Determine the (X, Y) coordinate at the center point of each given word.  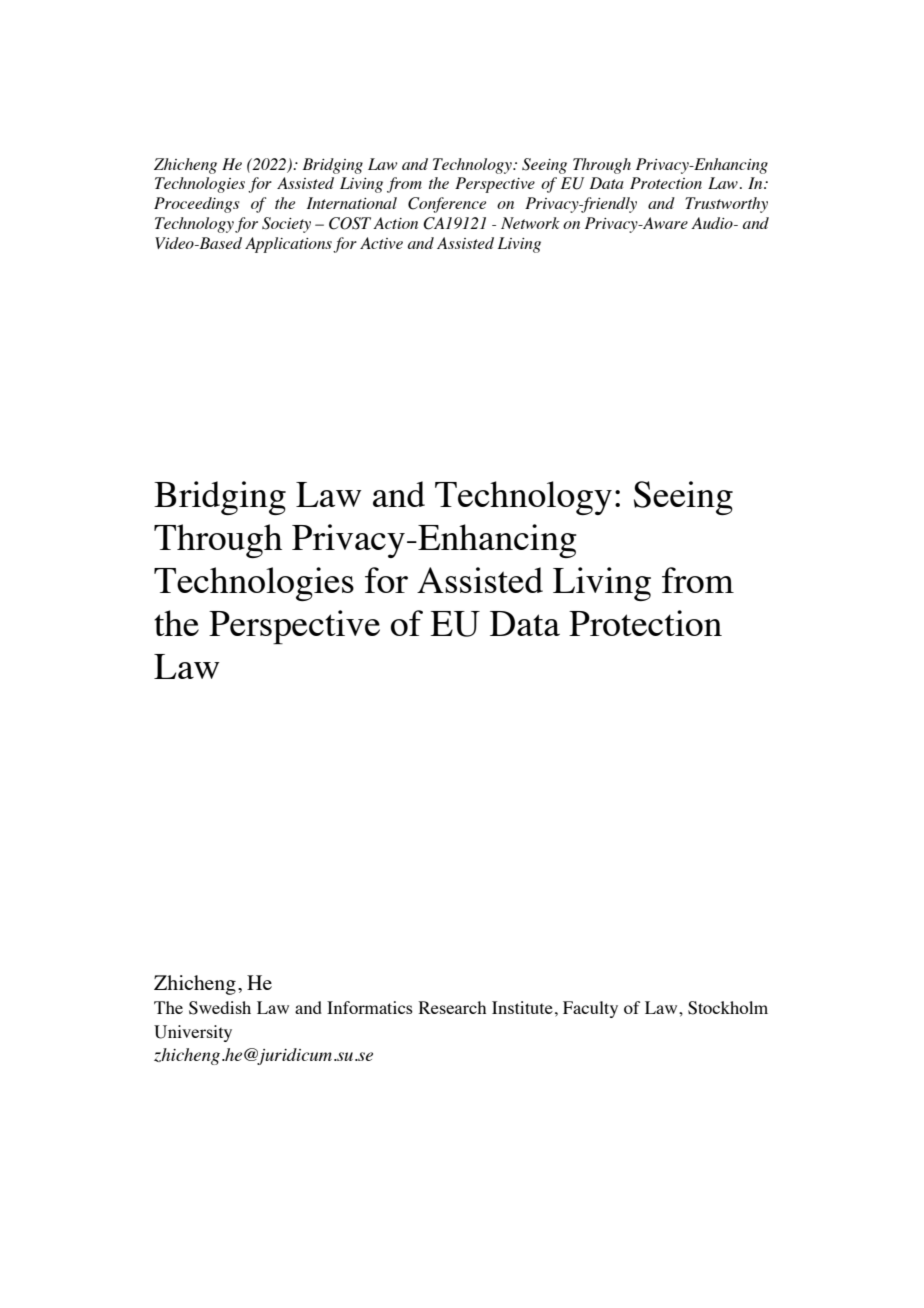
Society (286, 225)
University (193, 1033)
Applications (288, 245)
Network (530, 223)
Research (452, 1007)
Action (395, 223)
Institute (522, 1007)
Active (381, 243)
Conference (447, 205)
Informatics (370, 1007)
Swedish (220, 1008)
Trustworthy (726, 205)
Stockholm (728, 1008)
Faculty (590, 1009)
